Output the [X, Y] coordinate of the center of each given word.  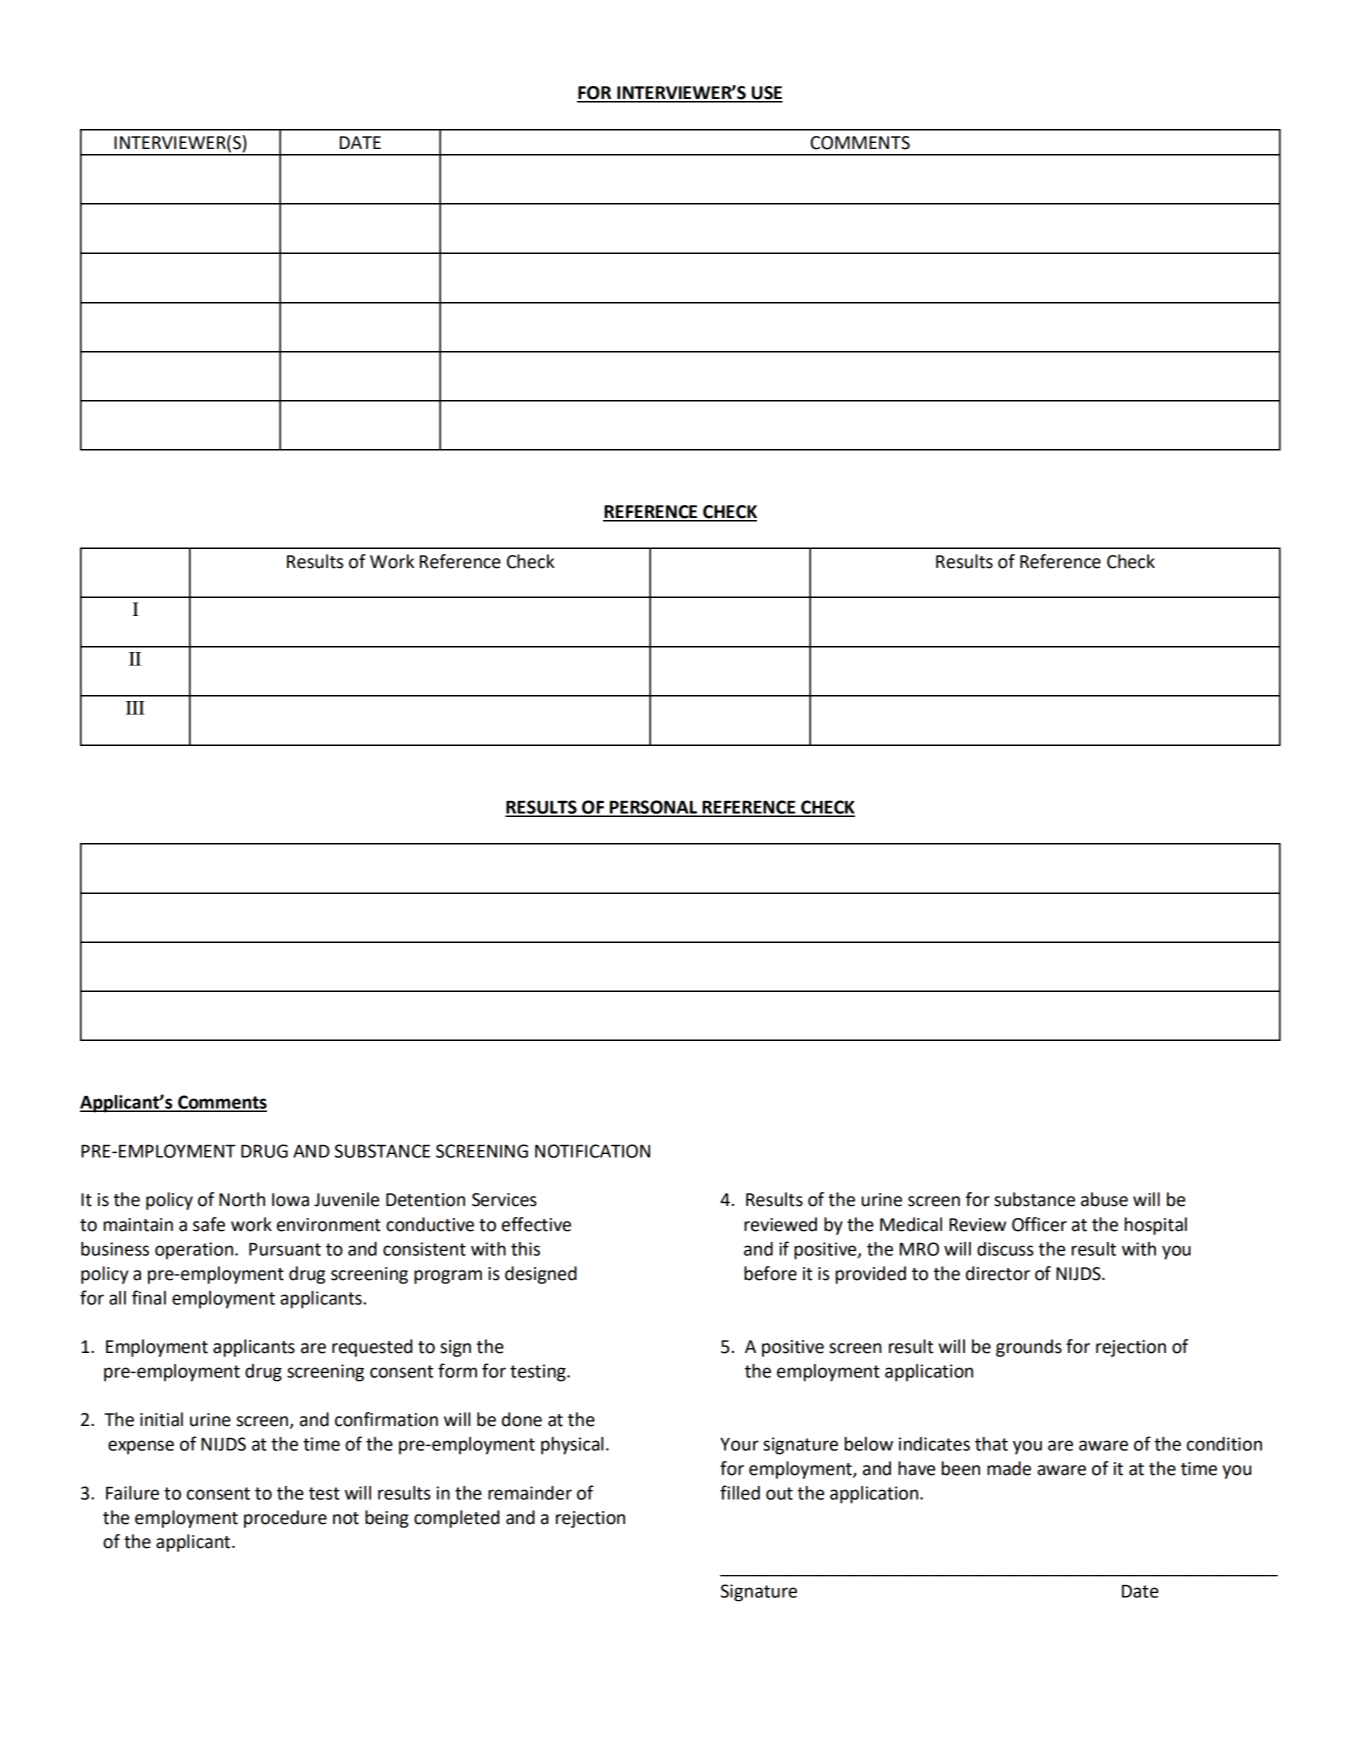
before [770, 1273]
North [242, 1199]
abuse [1104, 1199]
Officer [1039, 1224]
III [135, 708]
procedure [285, 1519]
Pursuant [285, 1249]
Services [504, 1200]
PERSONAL [654, 808]
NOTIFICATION [592, 1151]
